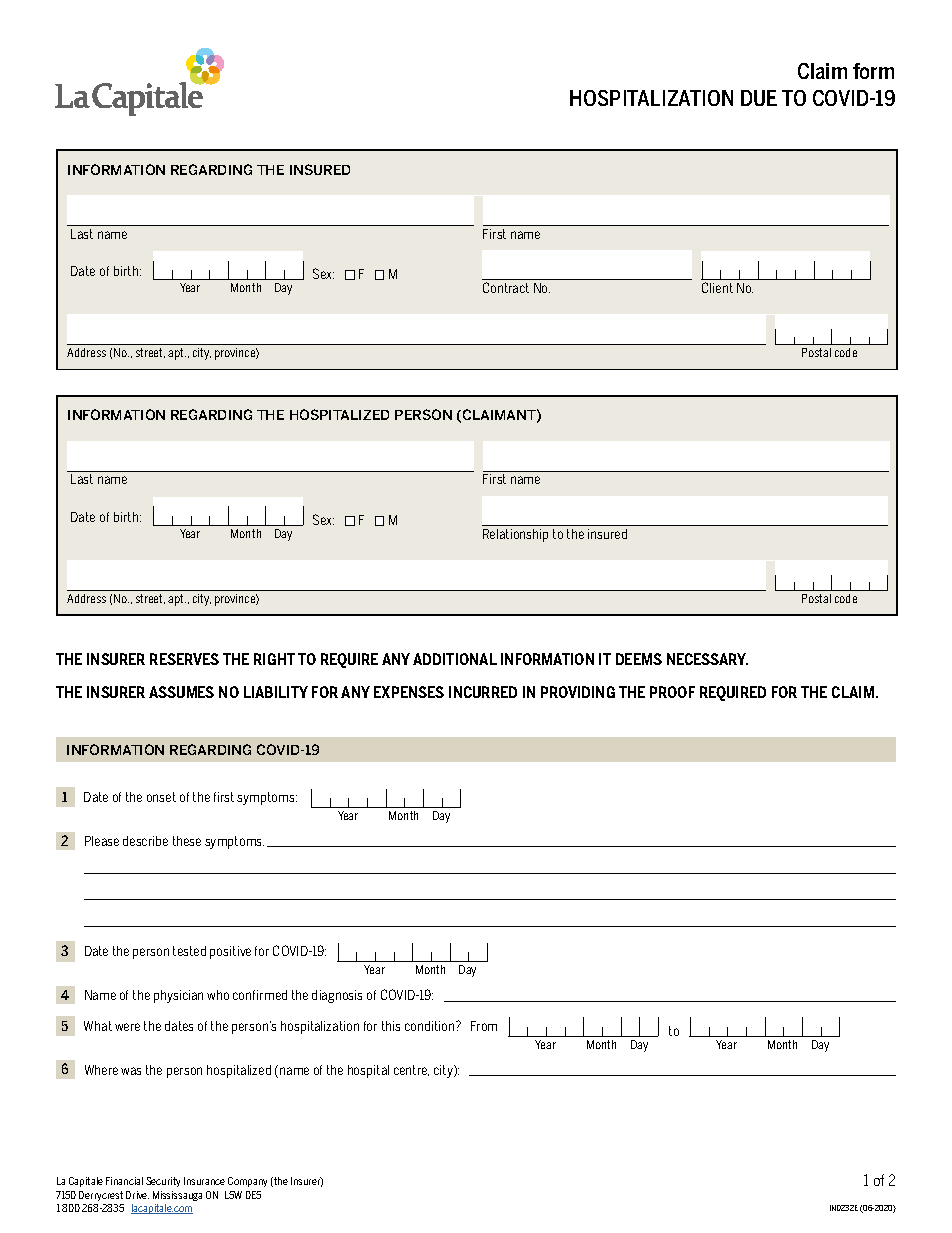 The height and width of the screenshot is (1233, 952). I want to click on centre, so click(411, 1070).
